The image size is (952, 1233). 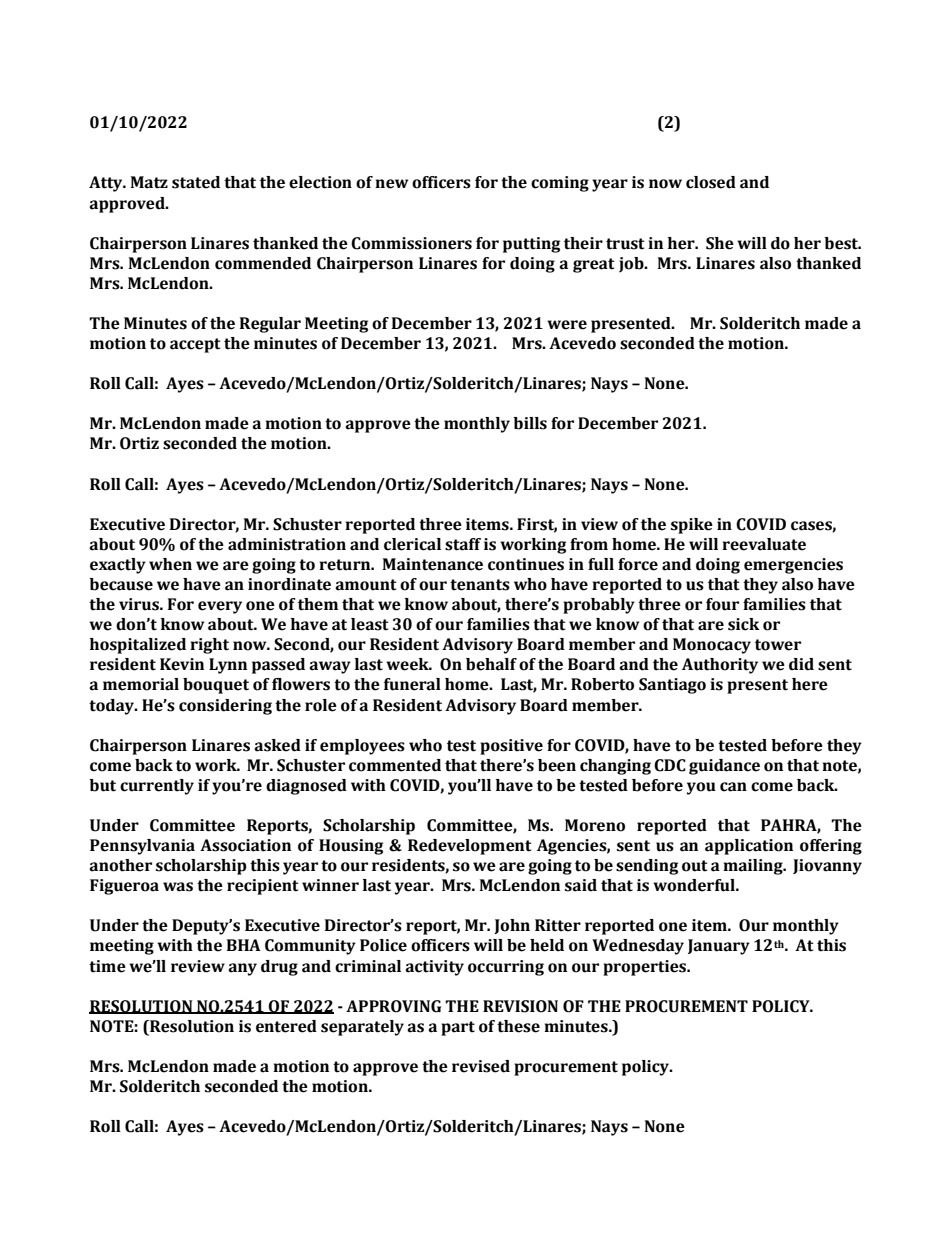 I want to click on right, so click(x=209, y=646).
